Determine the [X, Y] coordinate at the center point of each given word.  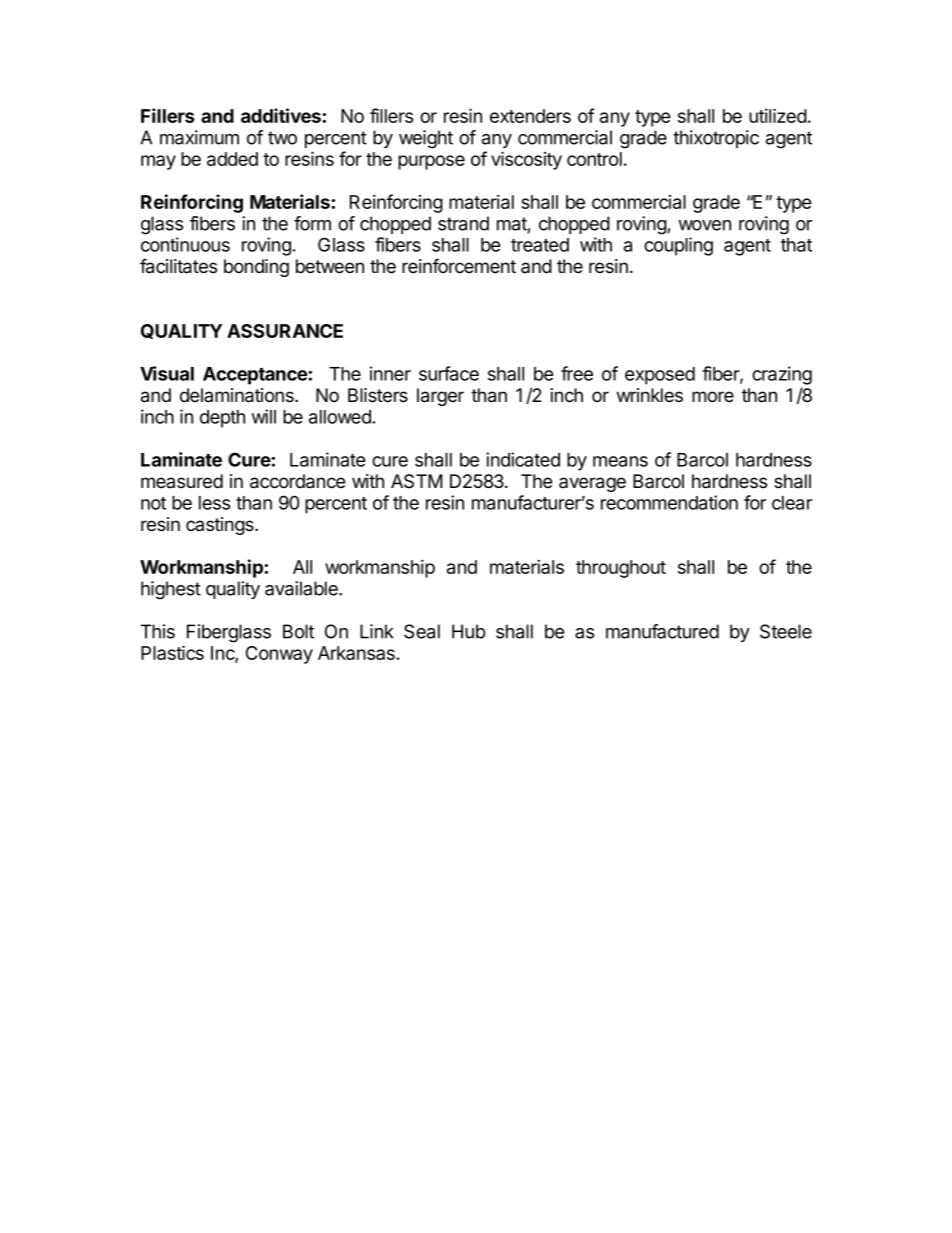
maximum [199, 137]
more [713, 397]
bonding [256, 268]
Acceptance [255, 376]
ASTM [417, 481]
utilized [778, 115]
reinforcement [459, 266]
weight [426, 139]
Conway [279, 655]
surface [449, 373]
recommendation [669, 502]
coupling [678, 246]
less [214, 503]
